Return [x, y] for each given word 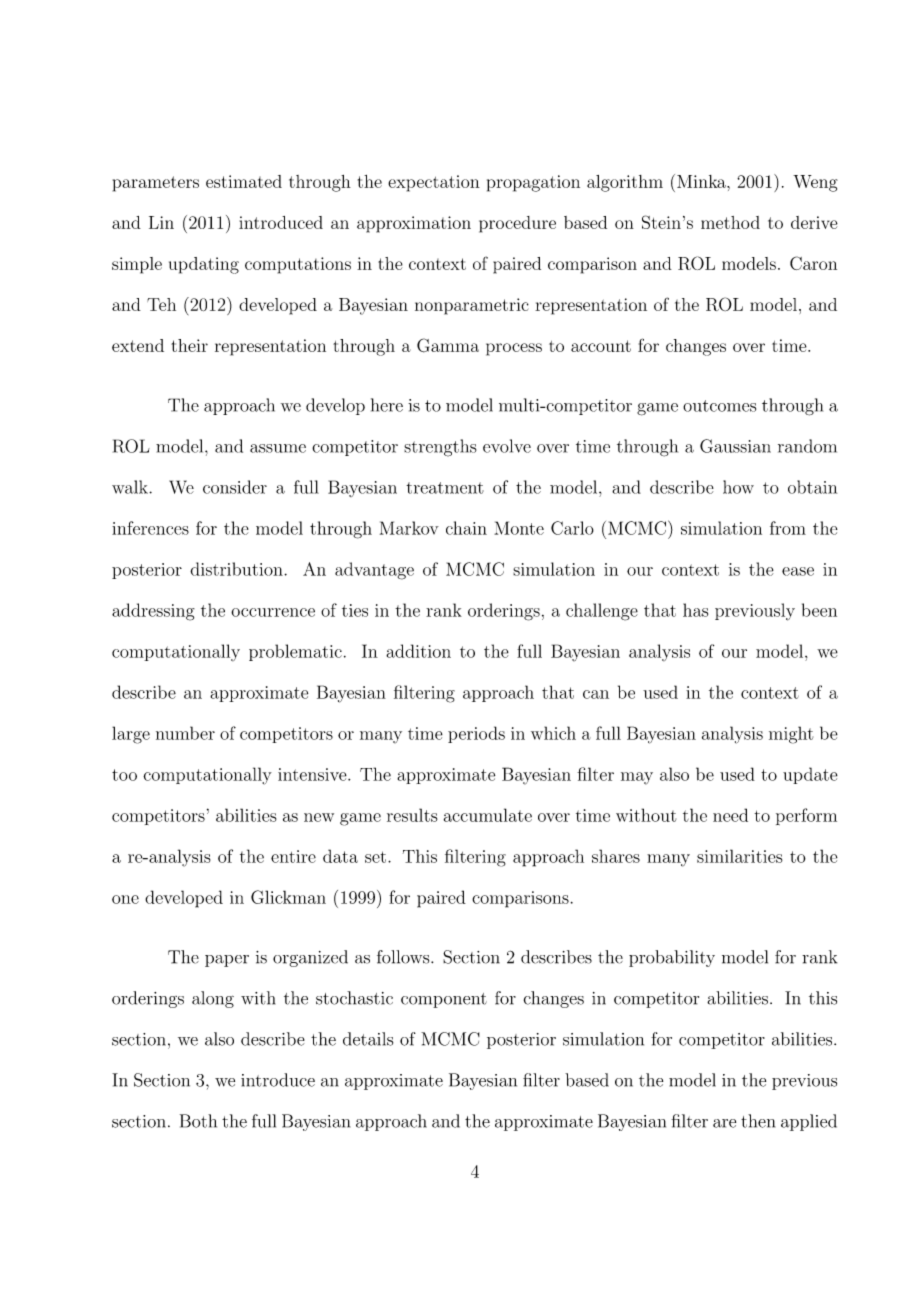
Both [198, 1121]
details [368, 1039]
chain [466, 528]
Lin [161, 222]
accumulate [488, 815]
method [730, 222]
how [738, 487]
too [124, 775]
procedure [517, 224]
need [730, 815]
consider [235, 487]
